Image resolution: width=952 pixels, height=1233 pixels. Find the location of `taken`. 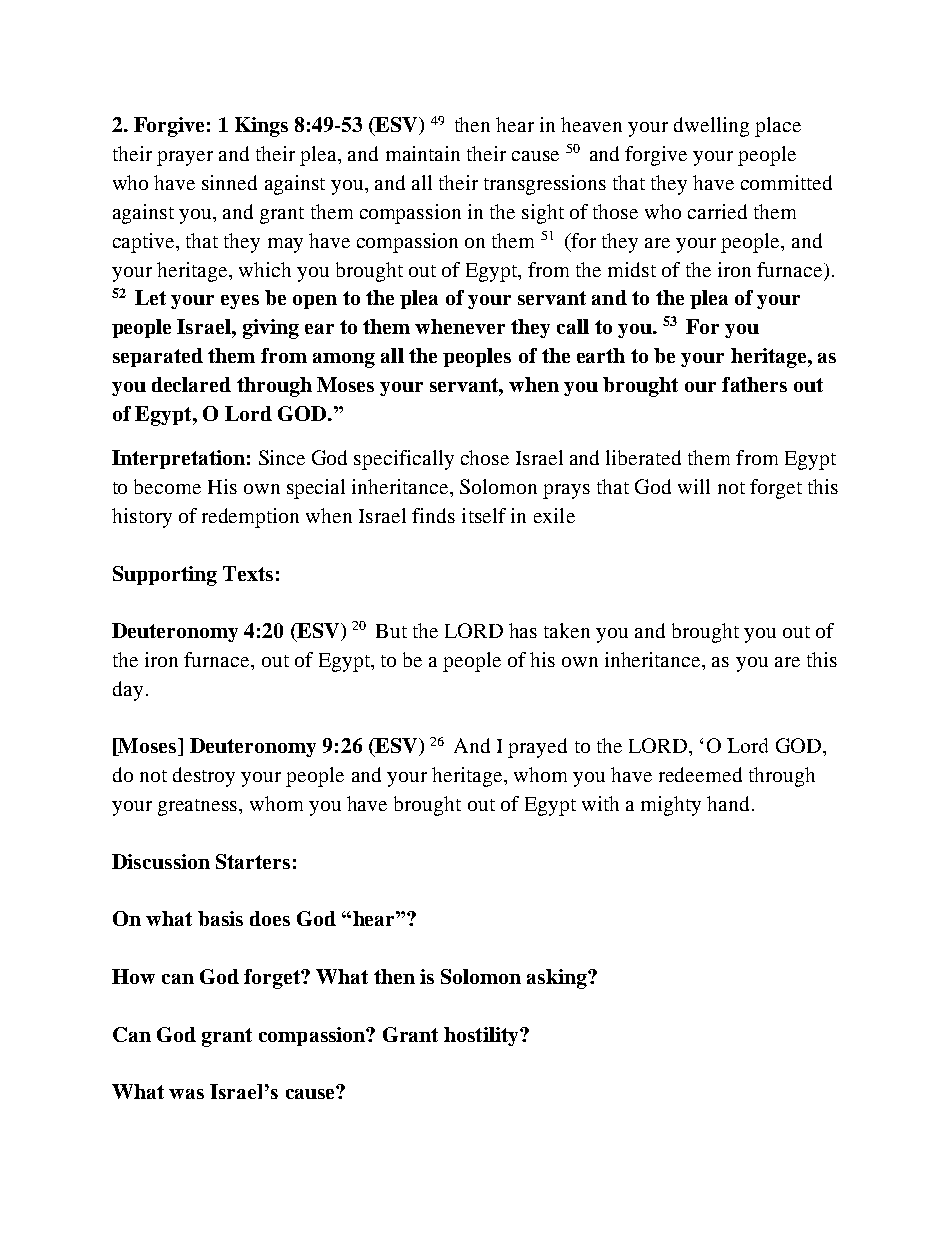

taken is located at coordinates (567, 630).
